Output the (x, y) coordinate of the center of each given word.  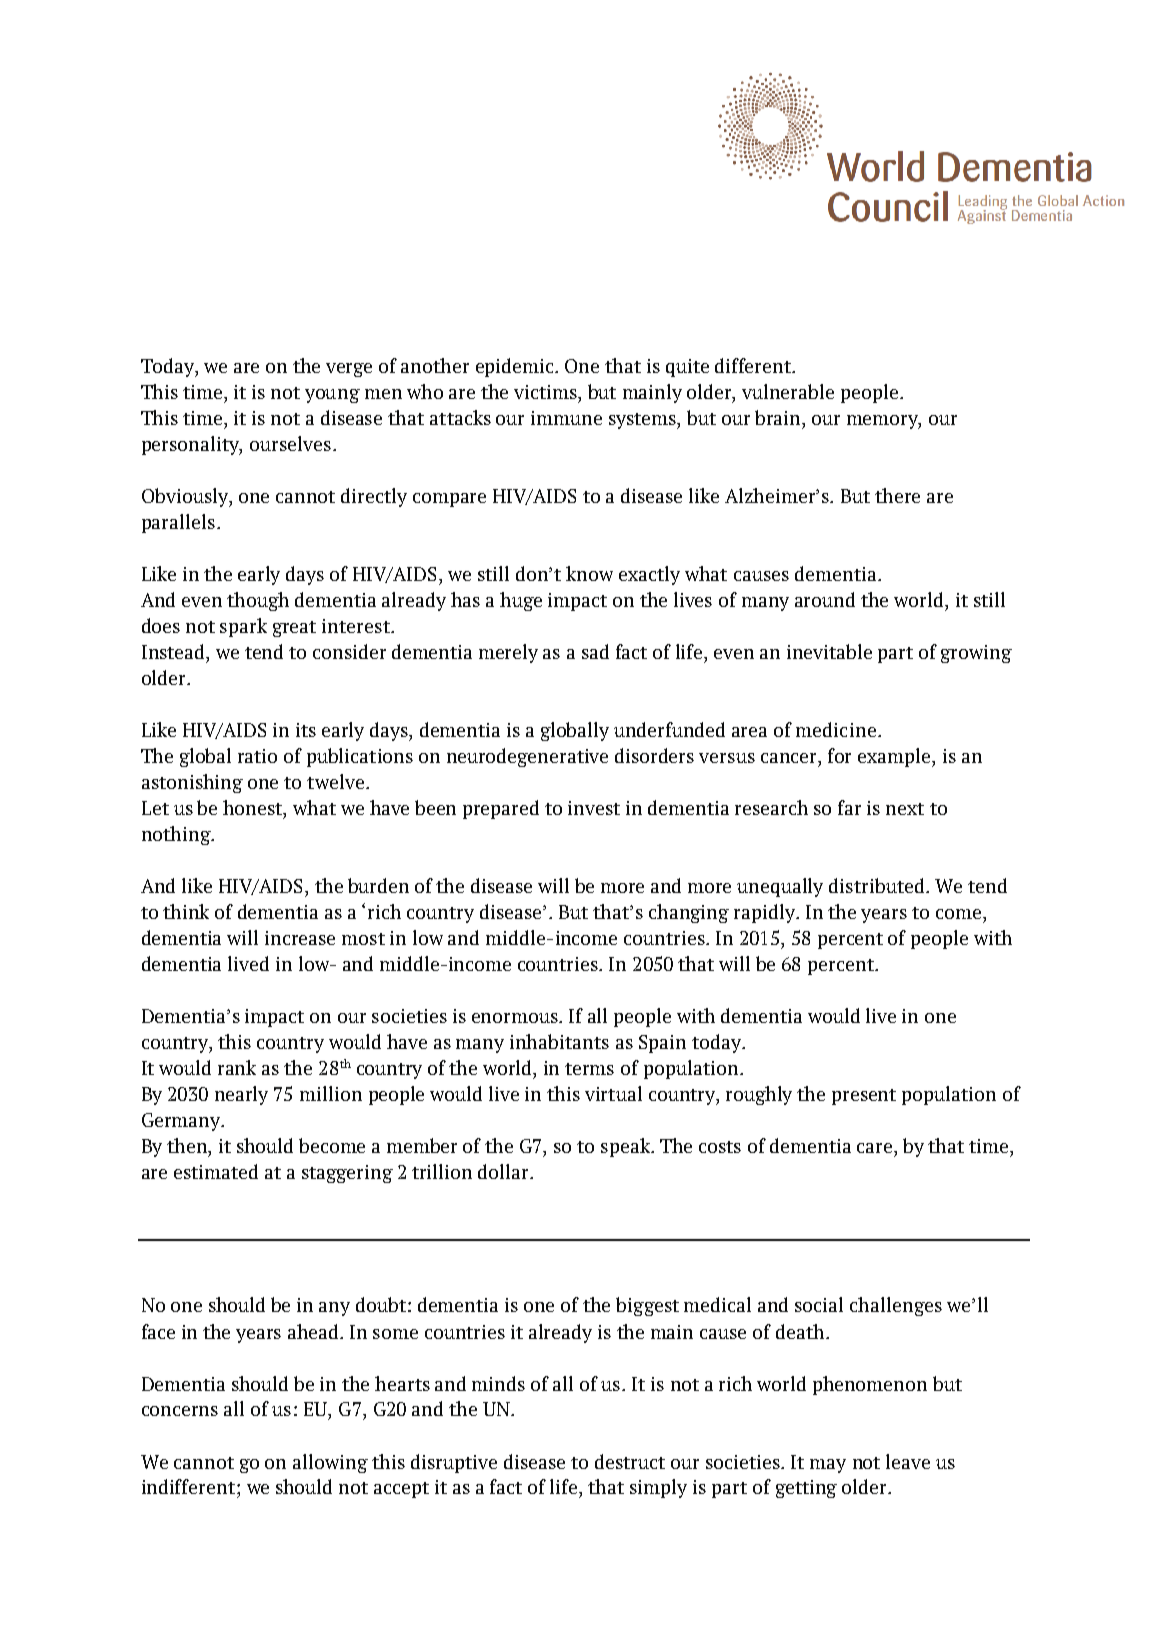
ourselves (290, 443)
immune (566, 418)
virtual (613, 1093)
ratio (257, 756)
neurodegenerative (527, 757)
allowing (330, 1463)
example (895, 757)
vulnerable (788, 391)
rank (237, 1067)
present (864, 1097)
